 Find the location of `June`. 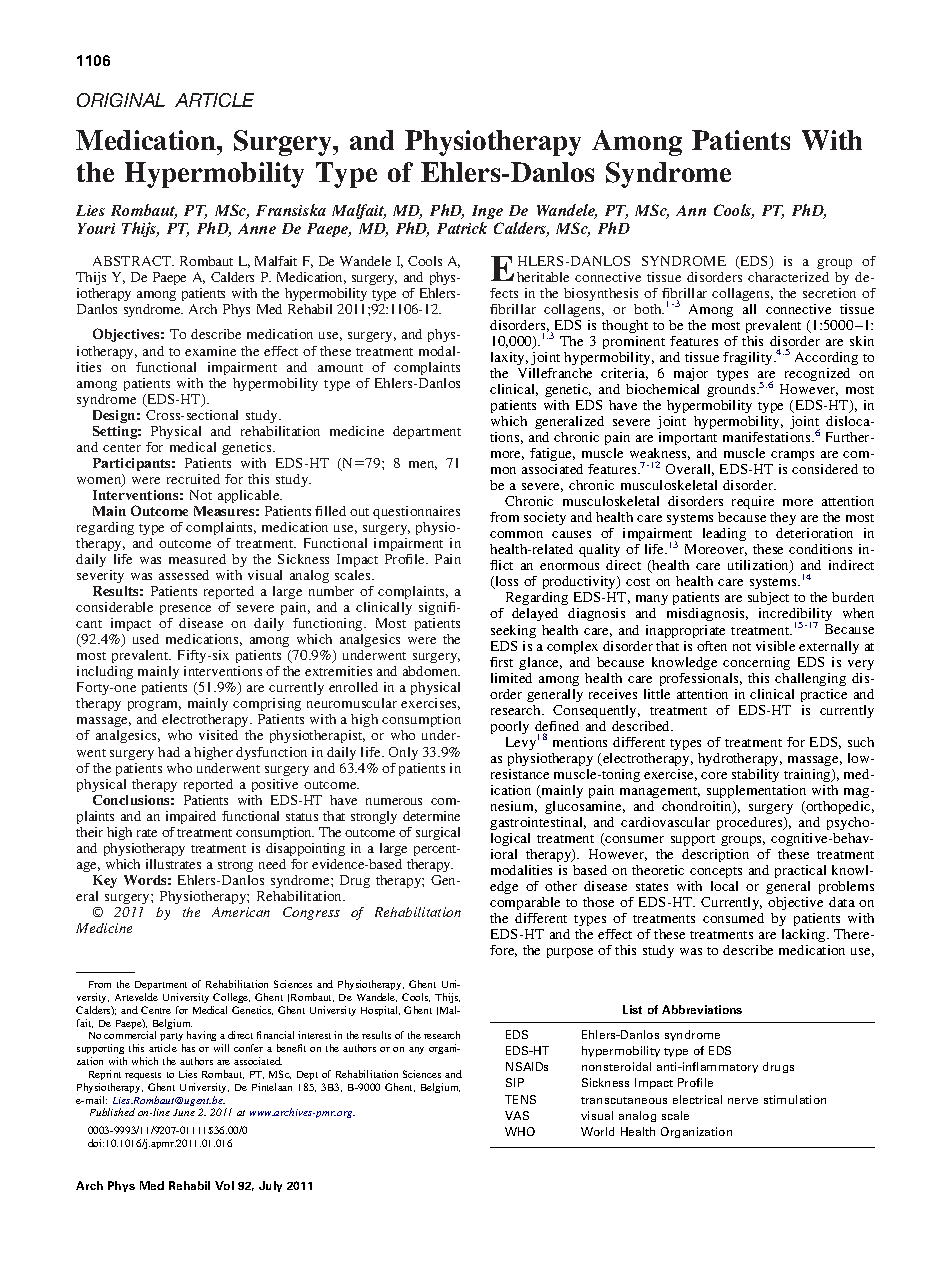

June is located at coordinates (184, 1112).
